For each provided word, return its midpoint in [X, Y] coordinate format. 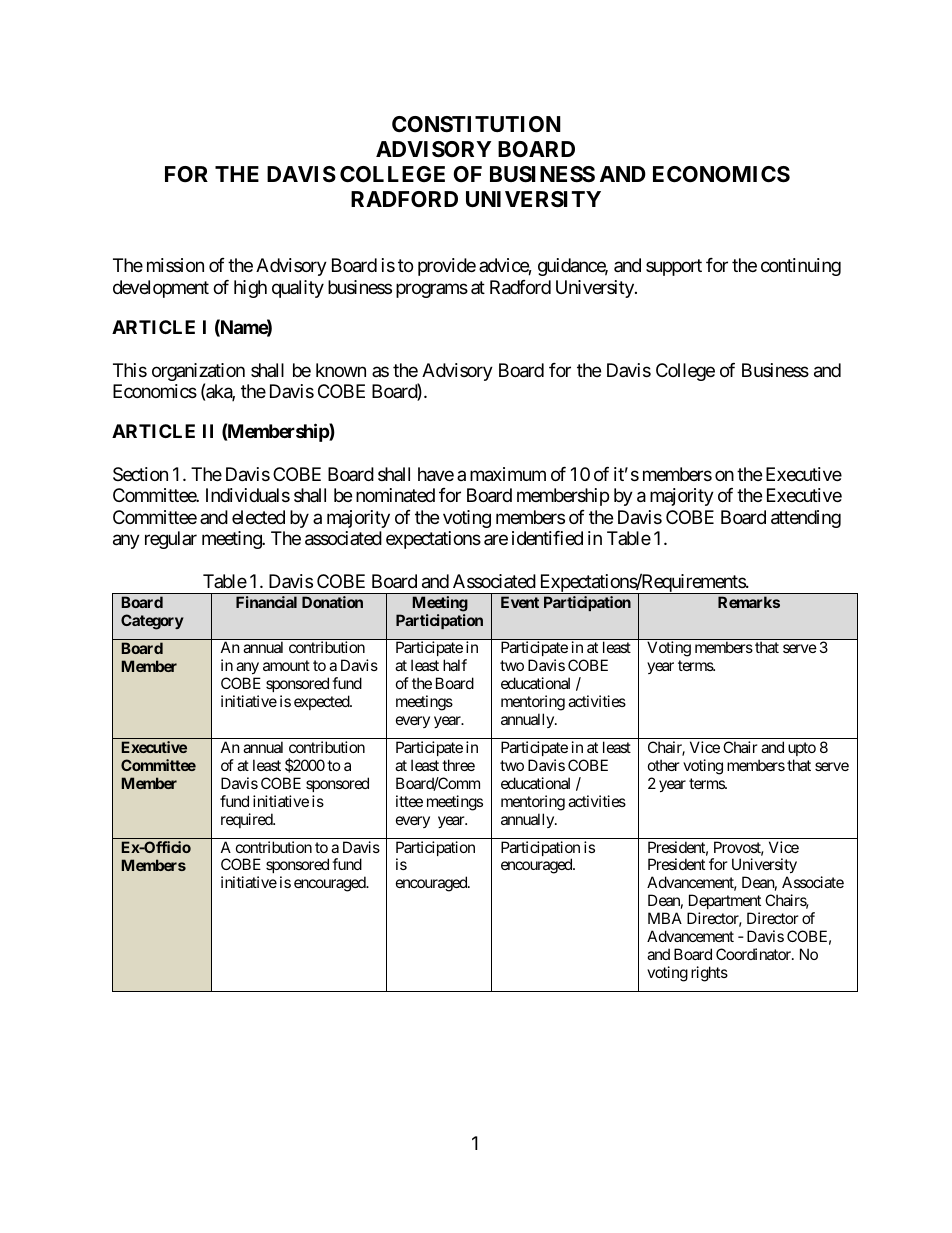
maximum [508, 474]
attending [806, 519]
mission [175, 265]
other [664, 765]
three [458, 765]
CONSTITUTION [476, 124]
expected [322, 702]
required [247, 820]
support [674, 267]
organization [198, 373]
